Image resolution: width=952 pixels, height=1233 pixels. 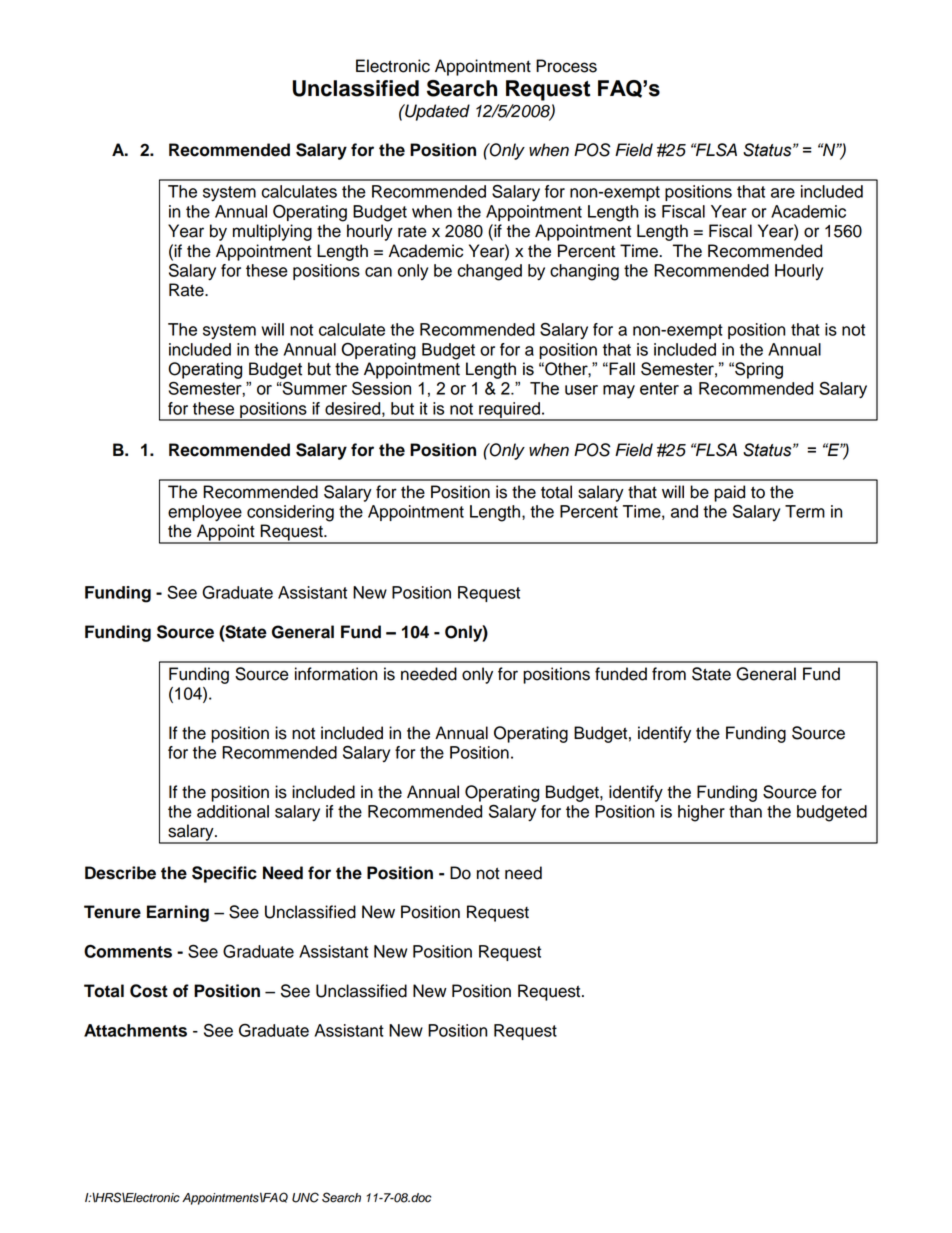 What do you see at coordinates (233, 811) in the document?
I see `additional` at bounding box center [233, 811].
